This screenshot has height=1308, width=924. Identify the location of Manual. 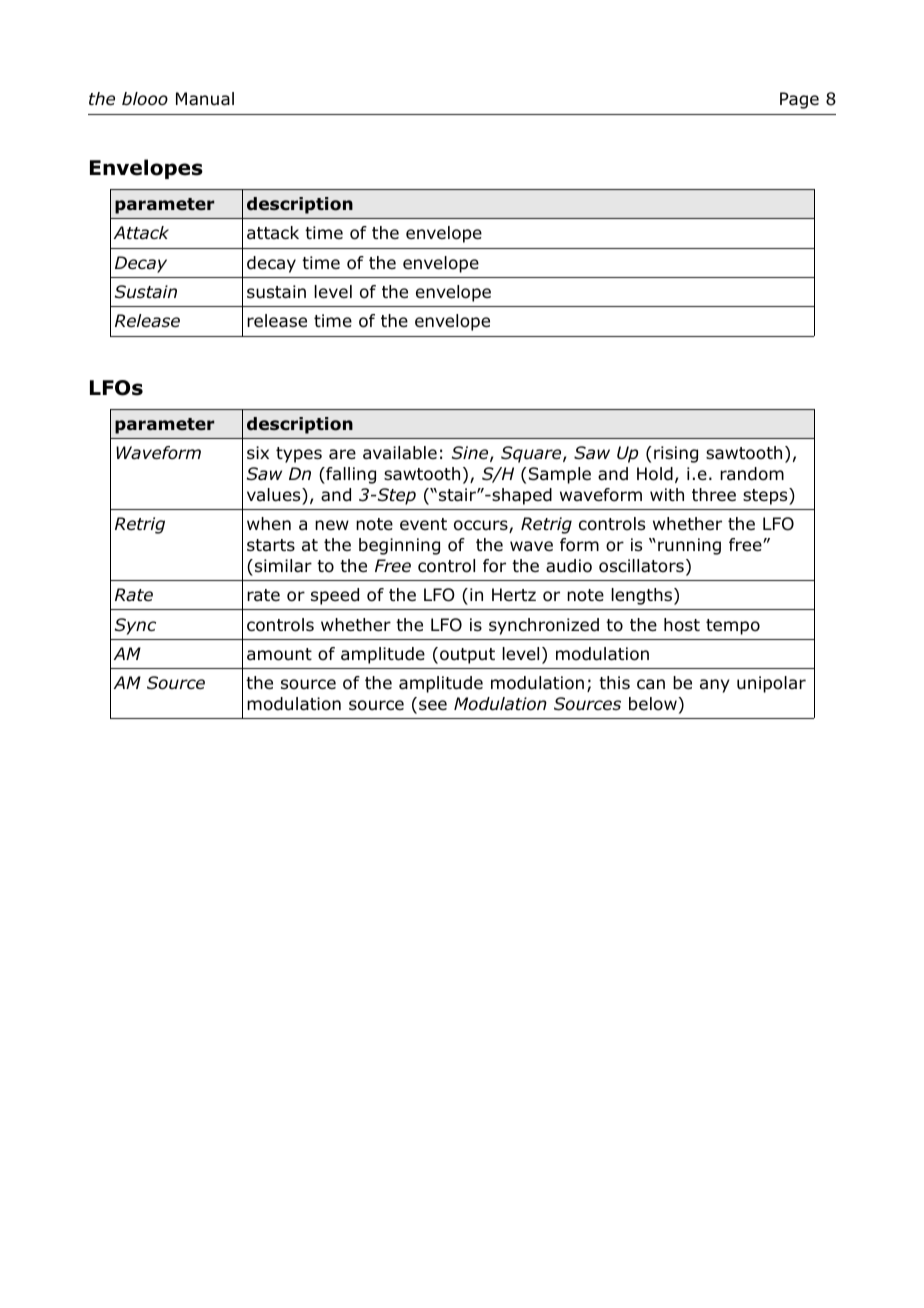
(205, 99).
